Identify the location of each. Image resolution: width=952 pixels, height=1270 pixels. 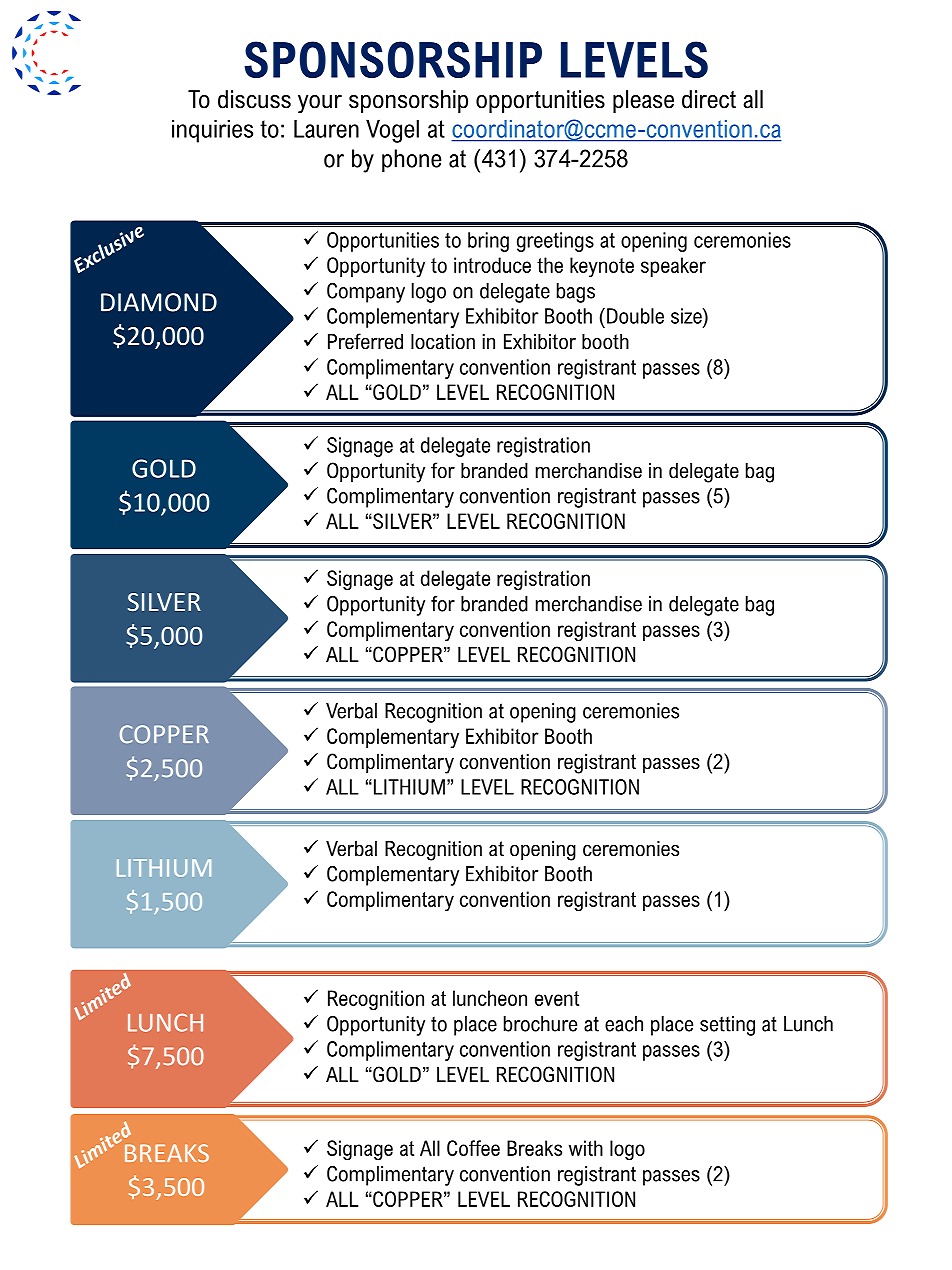
(624, 1024).
